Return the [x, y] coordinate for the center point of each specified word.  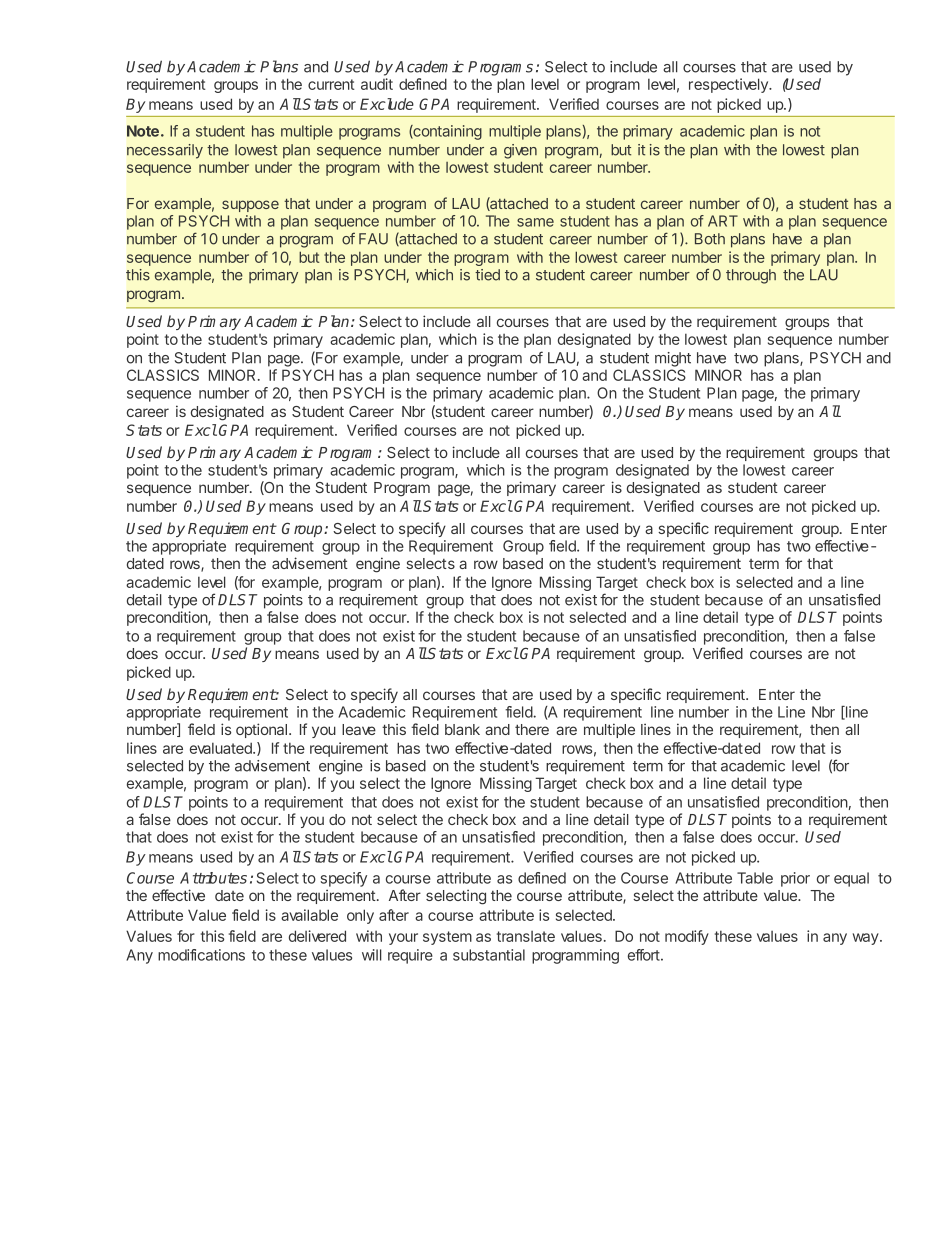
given [520, 151]
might [673, 359]
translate [526, 936]
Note [143, 131]
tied [487, 275]
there [532, 729]
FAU [373, 239]
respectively [729, 85]
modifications [201, 955]
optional [261, 730]
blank [462, 729]
